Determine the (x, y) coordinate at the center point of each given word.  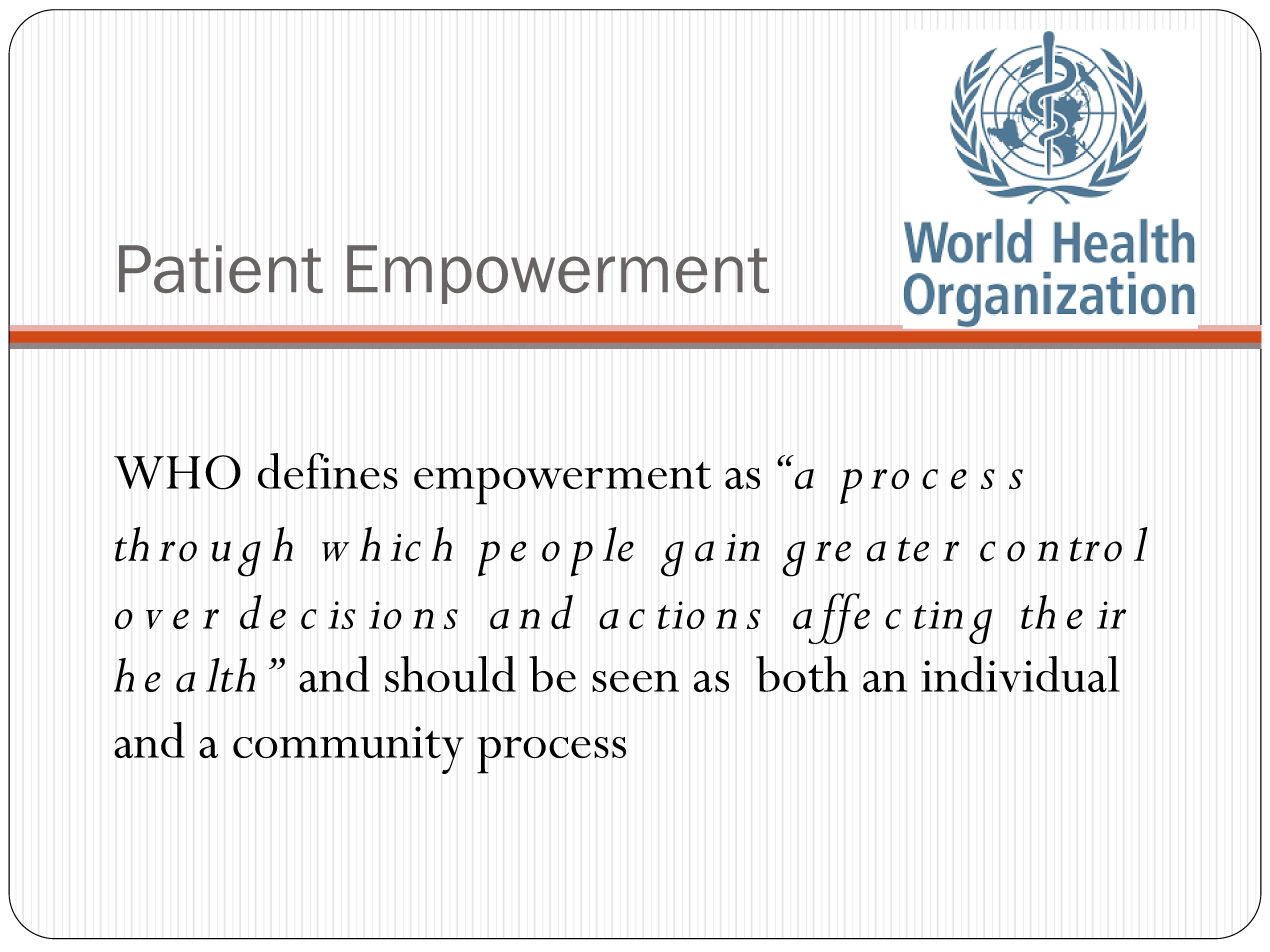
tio (681, 615)
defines (328, 471)
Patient (221, 269)
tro (1096, 549)
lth (230, 675)
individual (1020, 674)
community (348, 750)
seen (635, 682)
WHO (177, 472)
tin (938, 615)
